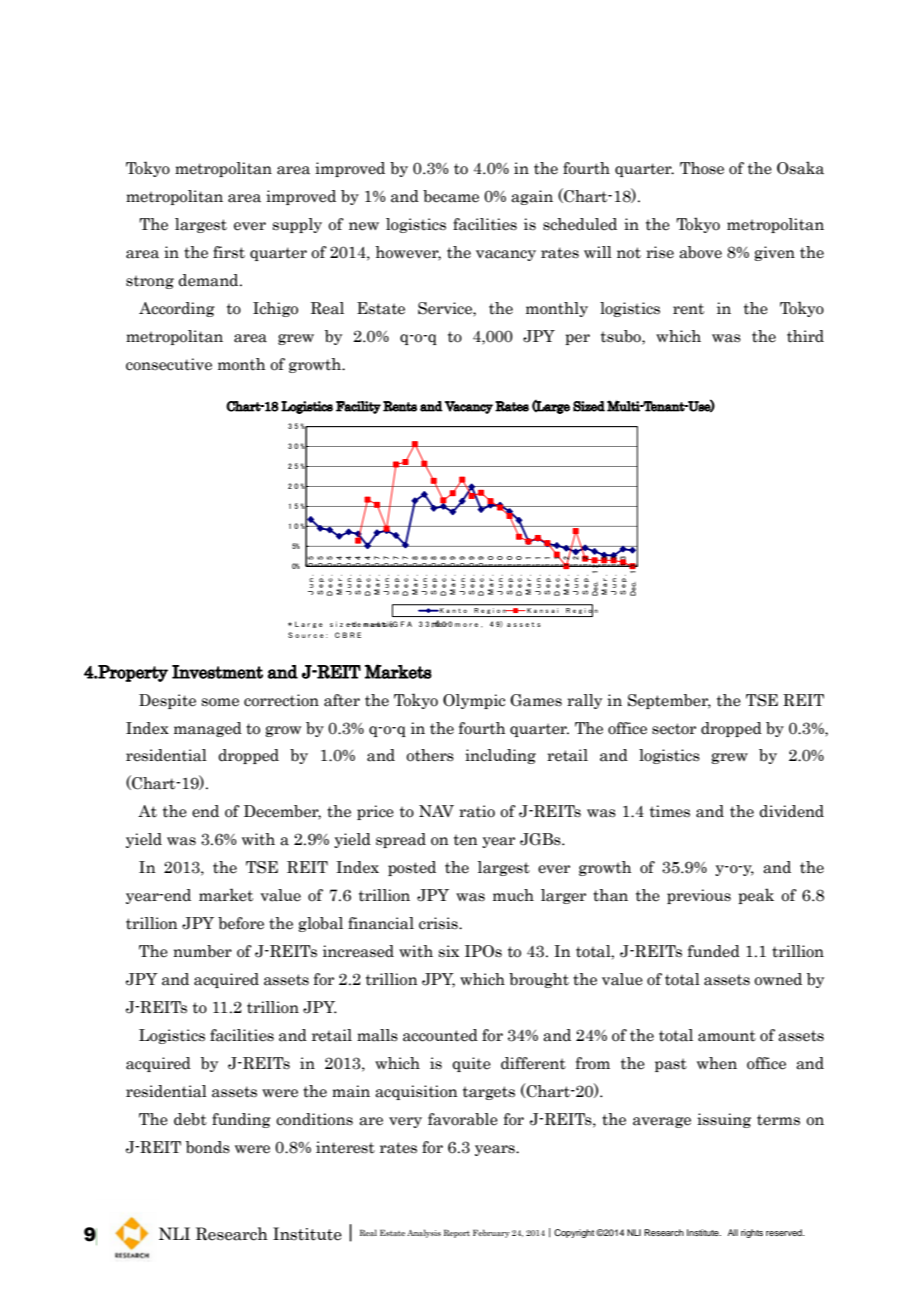 The width and height of the document is (924, 1308). I want to click on some, so click(220, 702).
